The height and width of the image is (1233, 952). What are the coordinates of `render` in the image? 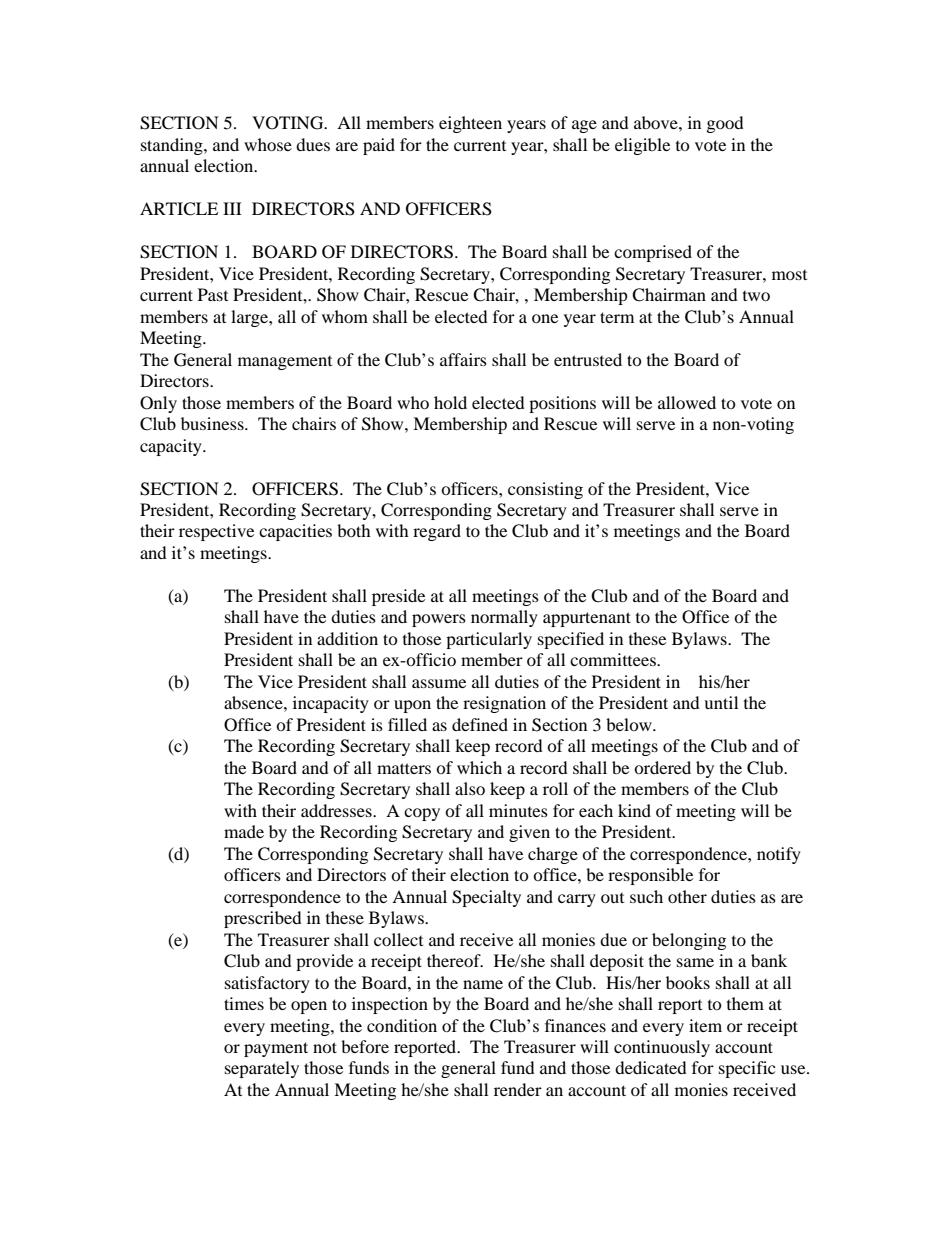 It's located at (518, 1089).
